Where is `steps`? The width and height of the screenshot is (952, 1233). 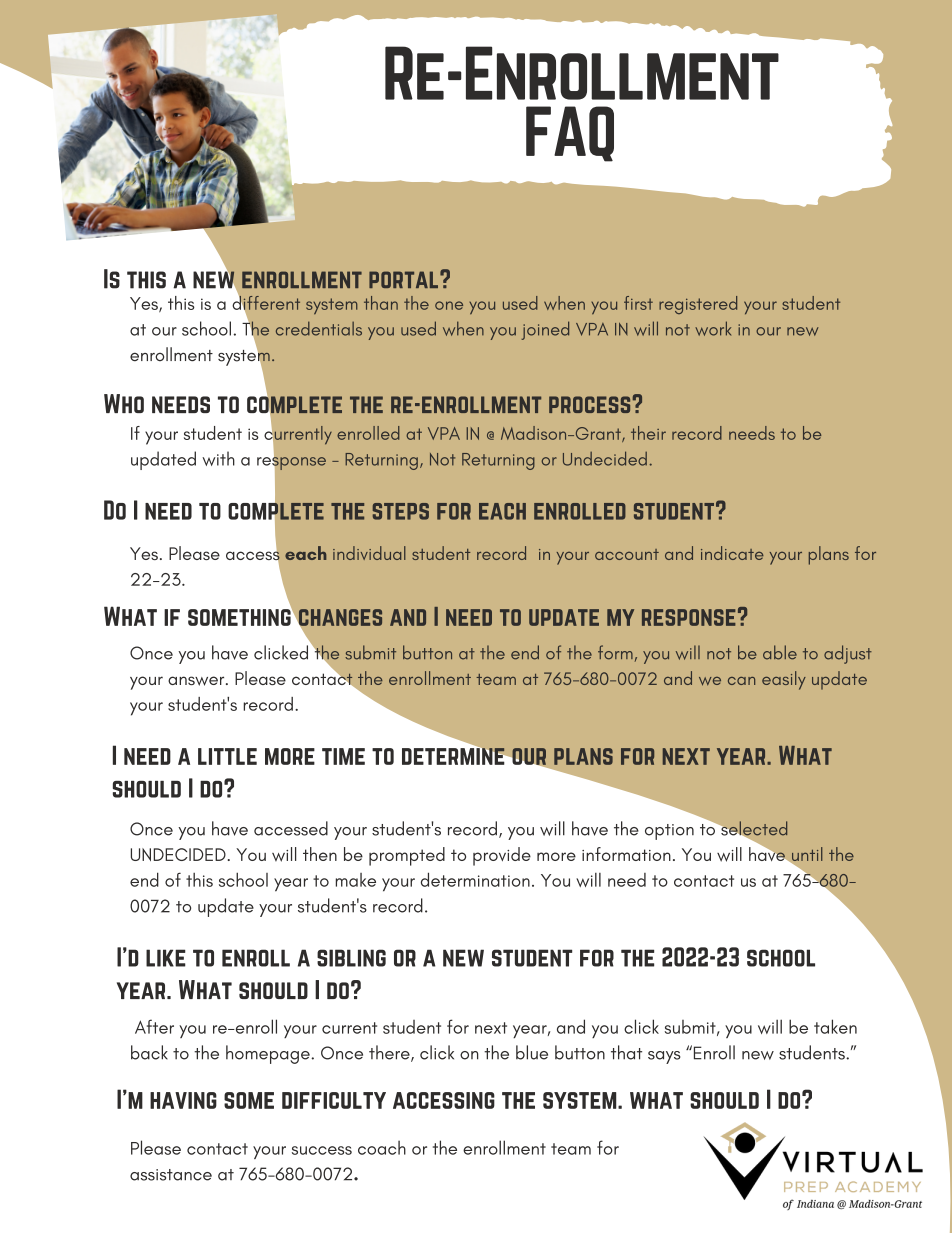
steps is located at coordinates (401, 511).
